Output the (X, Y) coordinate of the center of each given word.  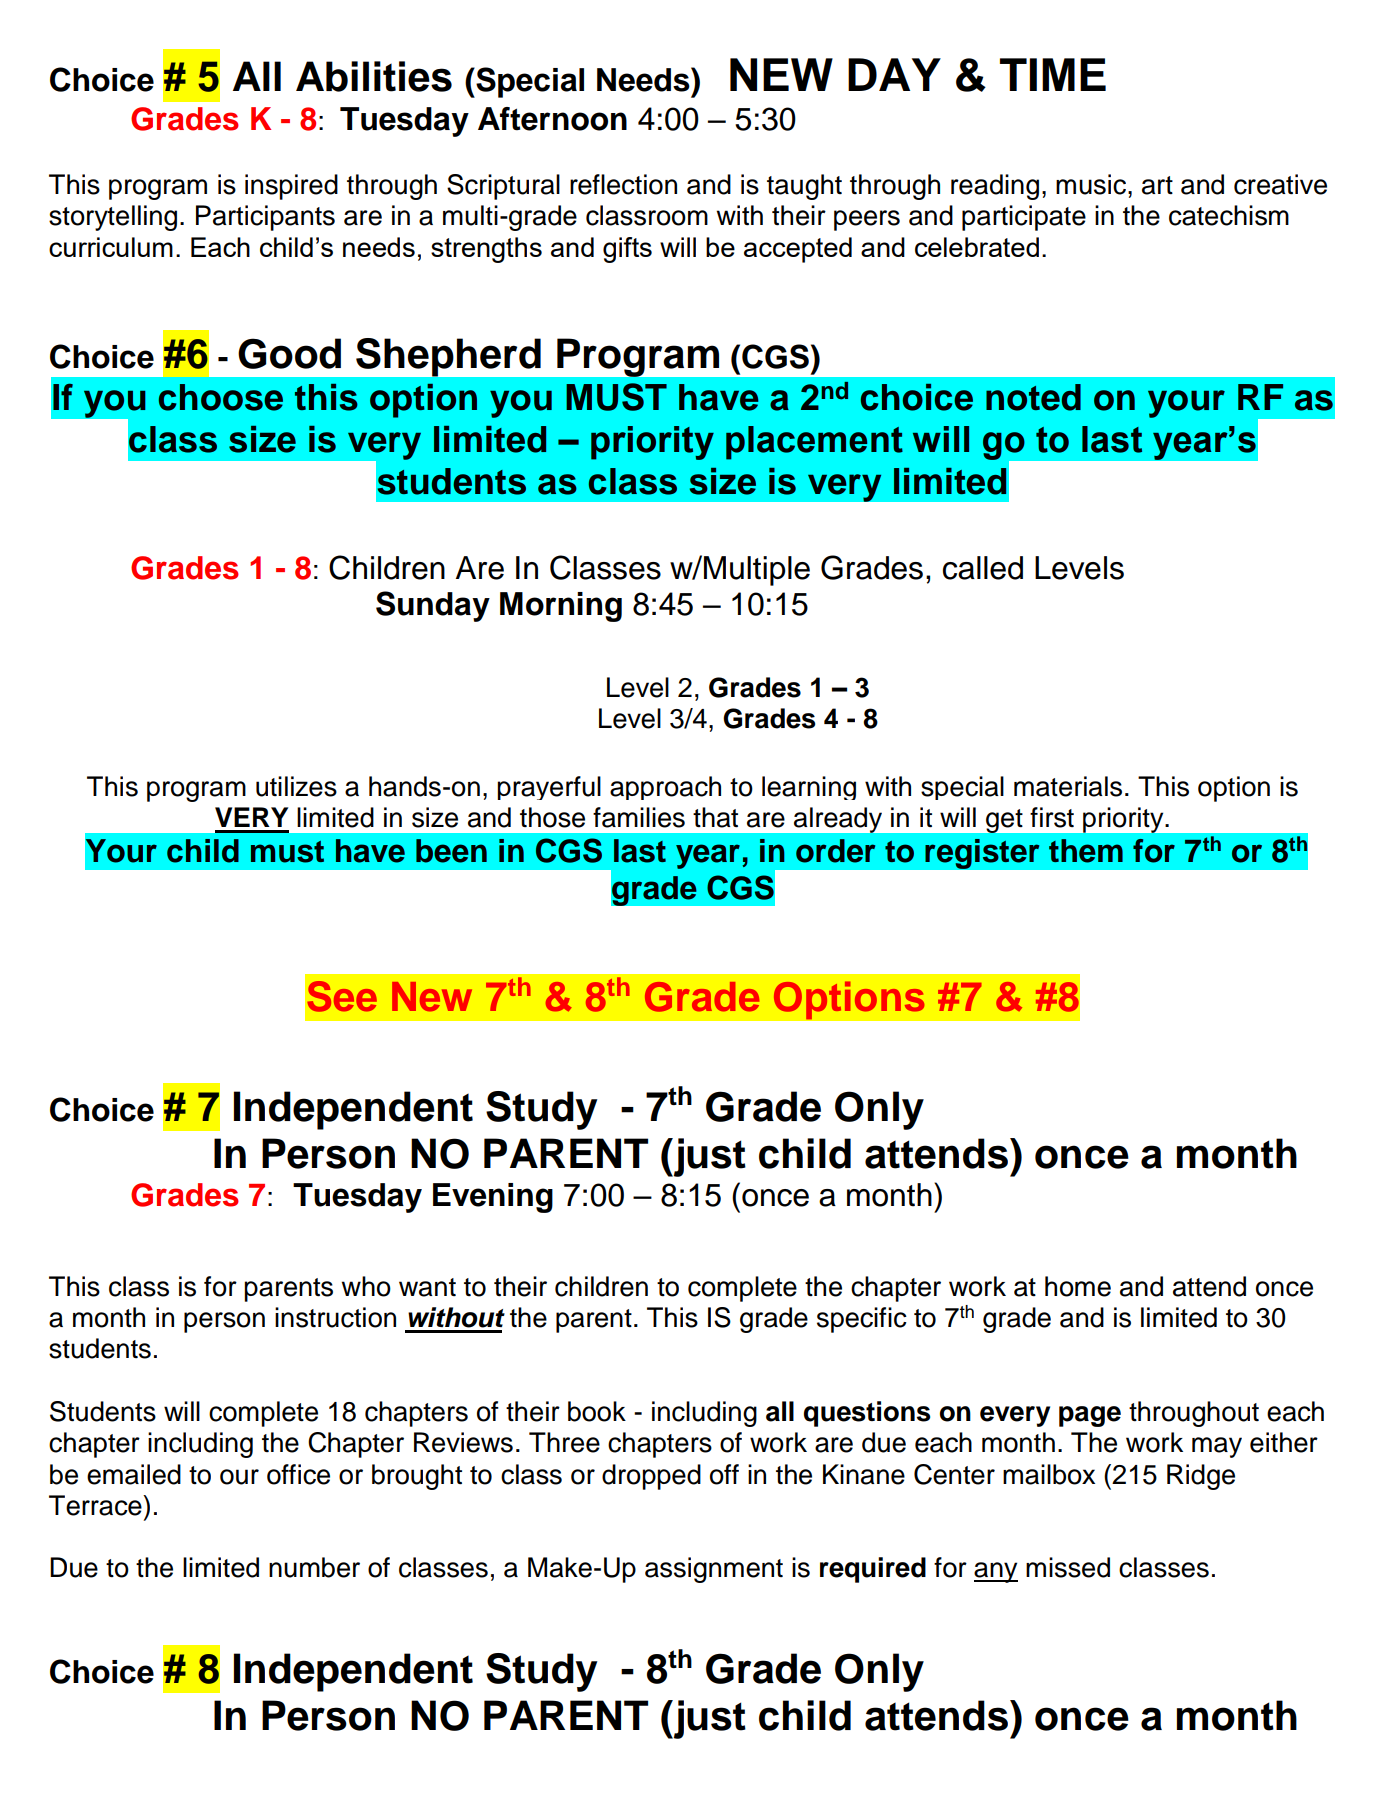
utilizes (296, 786)
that (715, 817)
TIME (1053, 74)
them (1086, 851)
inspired (291, 187)
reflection (623, 184)
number (314, 1567)
